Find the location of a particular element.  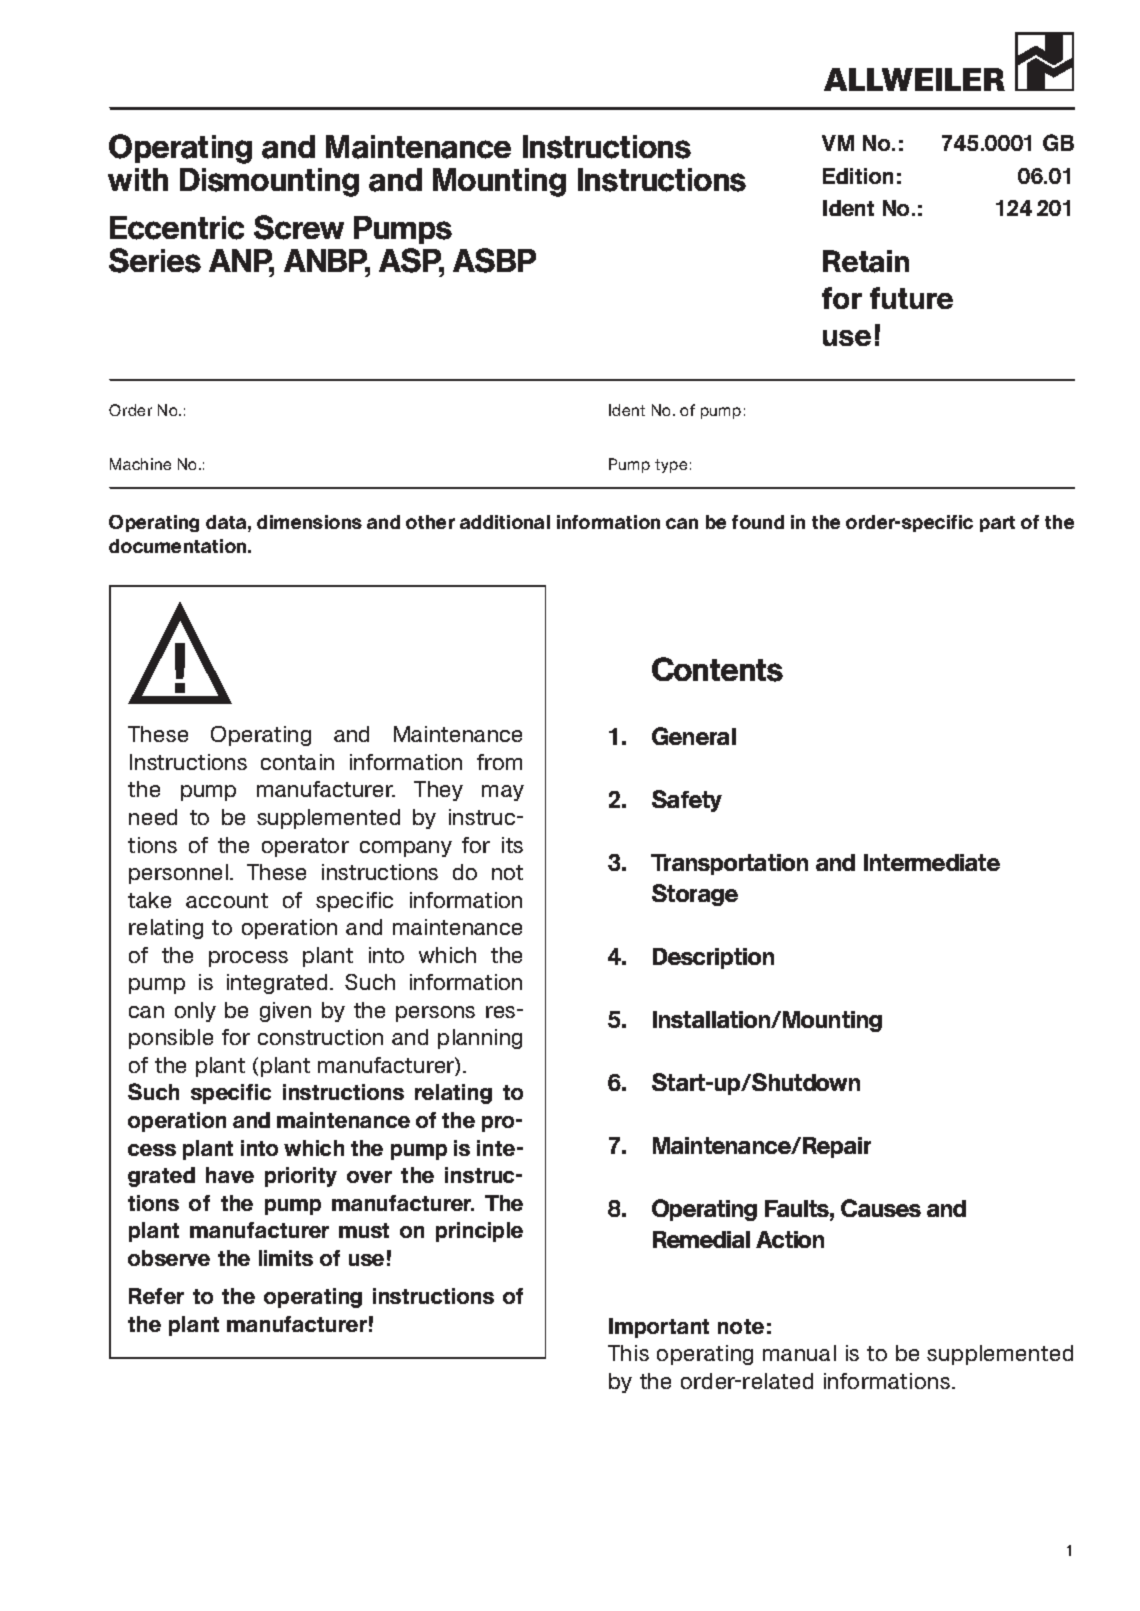

Retain is located at coordinates (866, 261).
